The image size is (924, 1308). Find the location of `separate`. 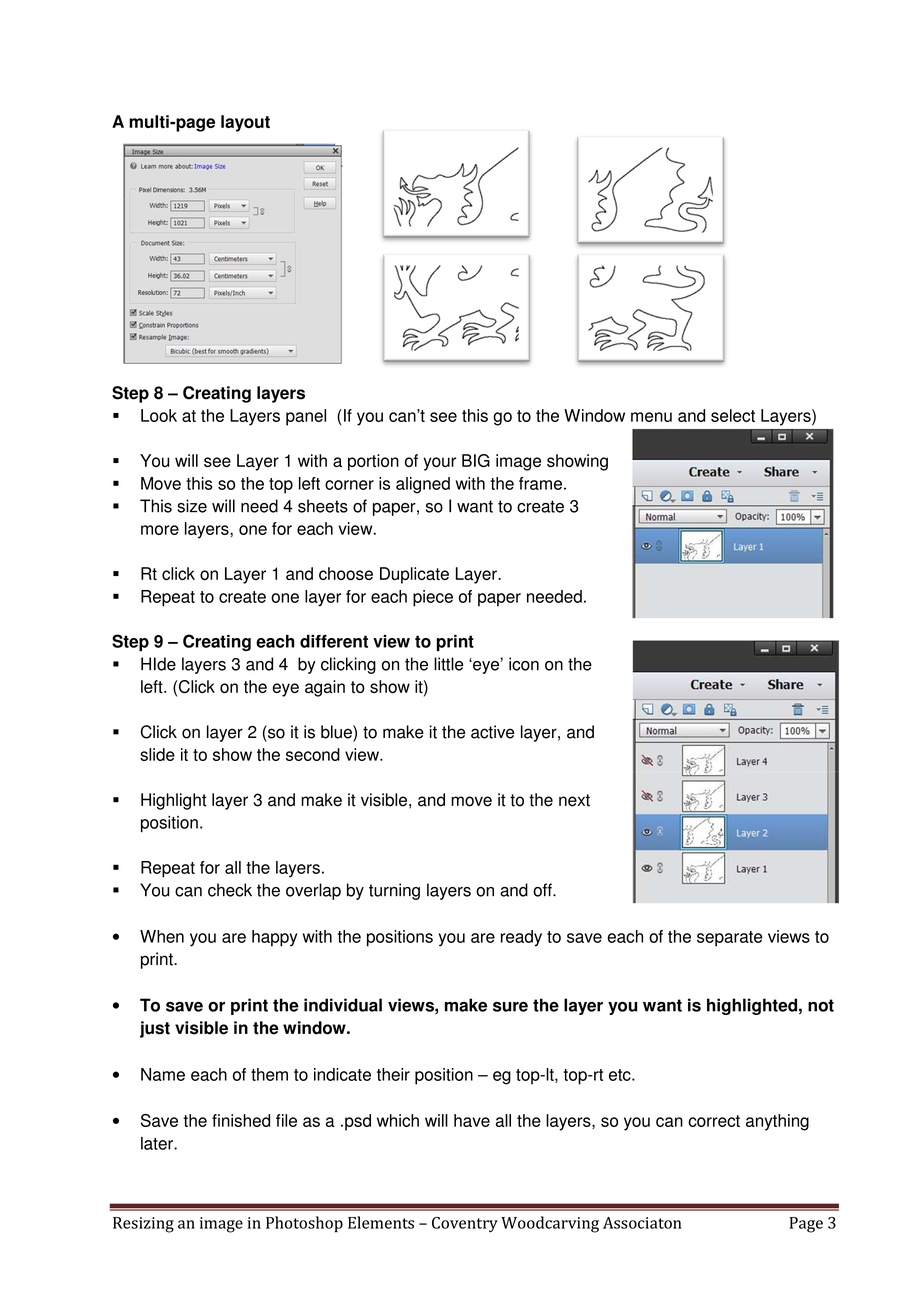

separate is located at coordinates (729, 939).
